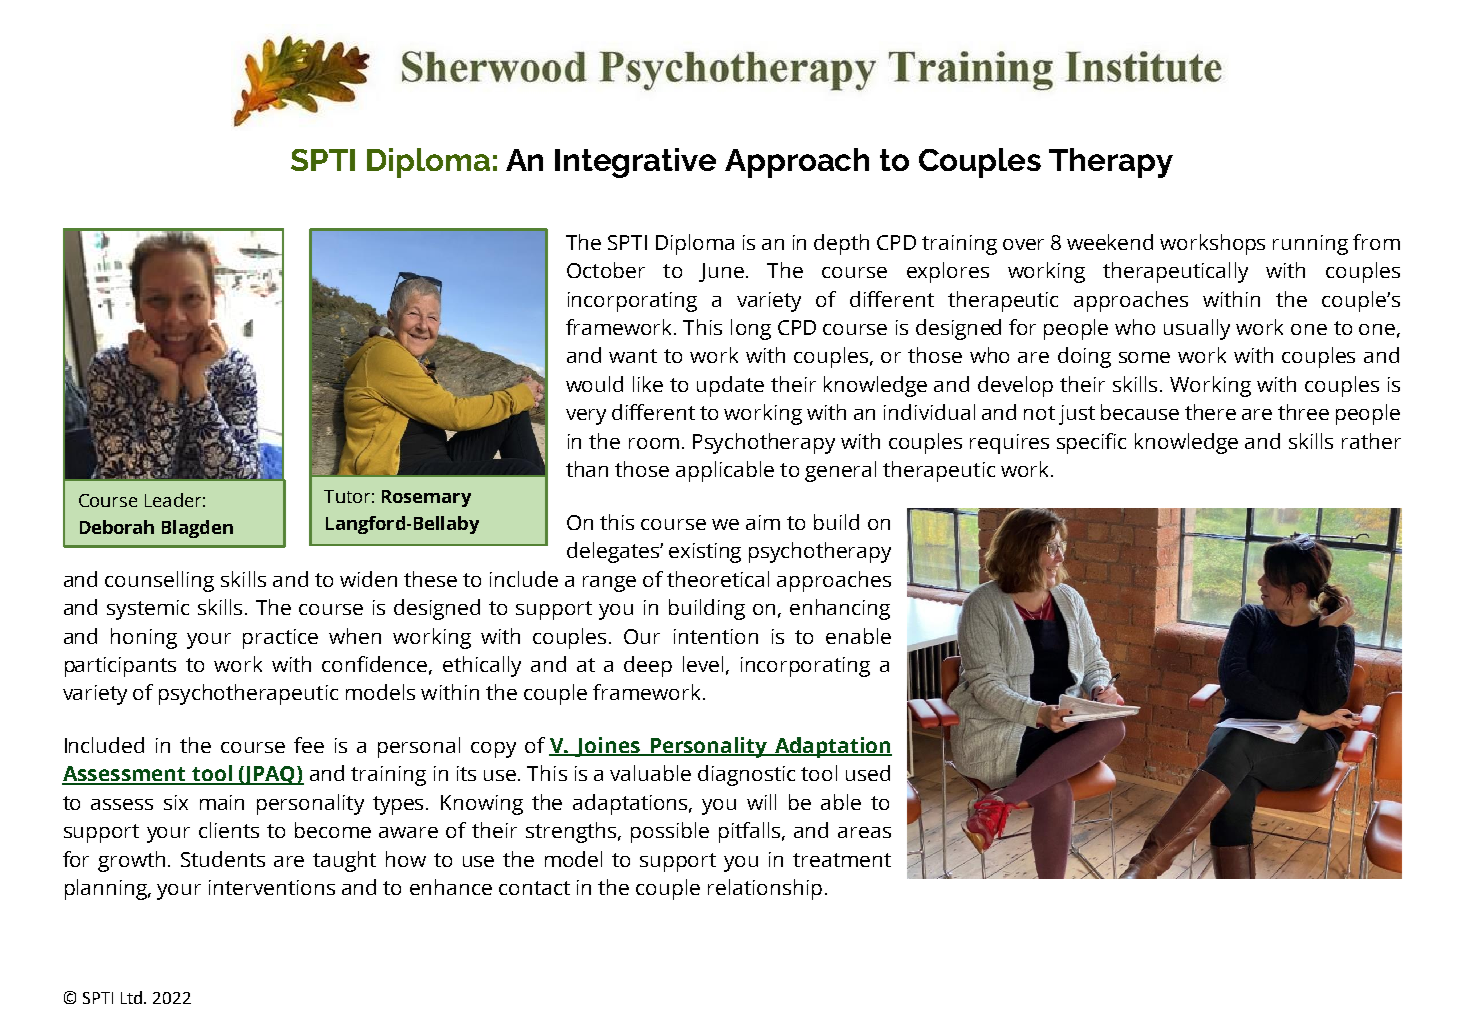 The image size is (1464, 1035). I want to click on Ltd, so click(133, 997).
